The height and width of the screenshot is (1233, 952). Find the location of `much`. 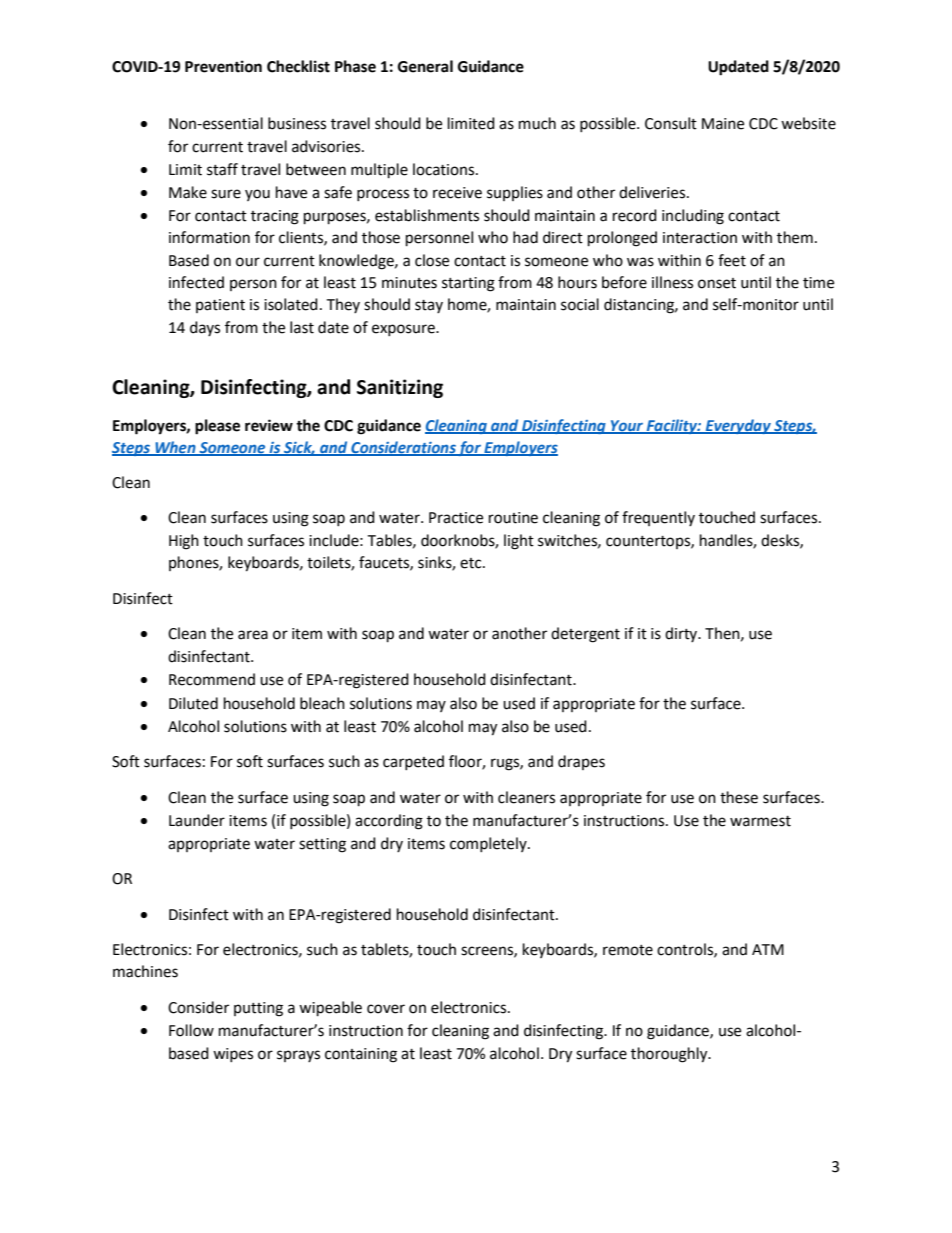

much is located at coordinates (537, 123).
